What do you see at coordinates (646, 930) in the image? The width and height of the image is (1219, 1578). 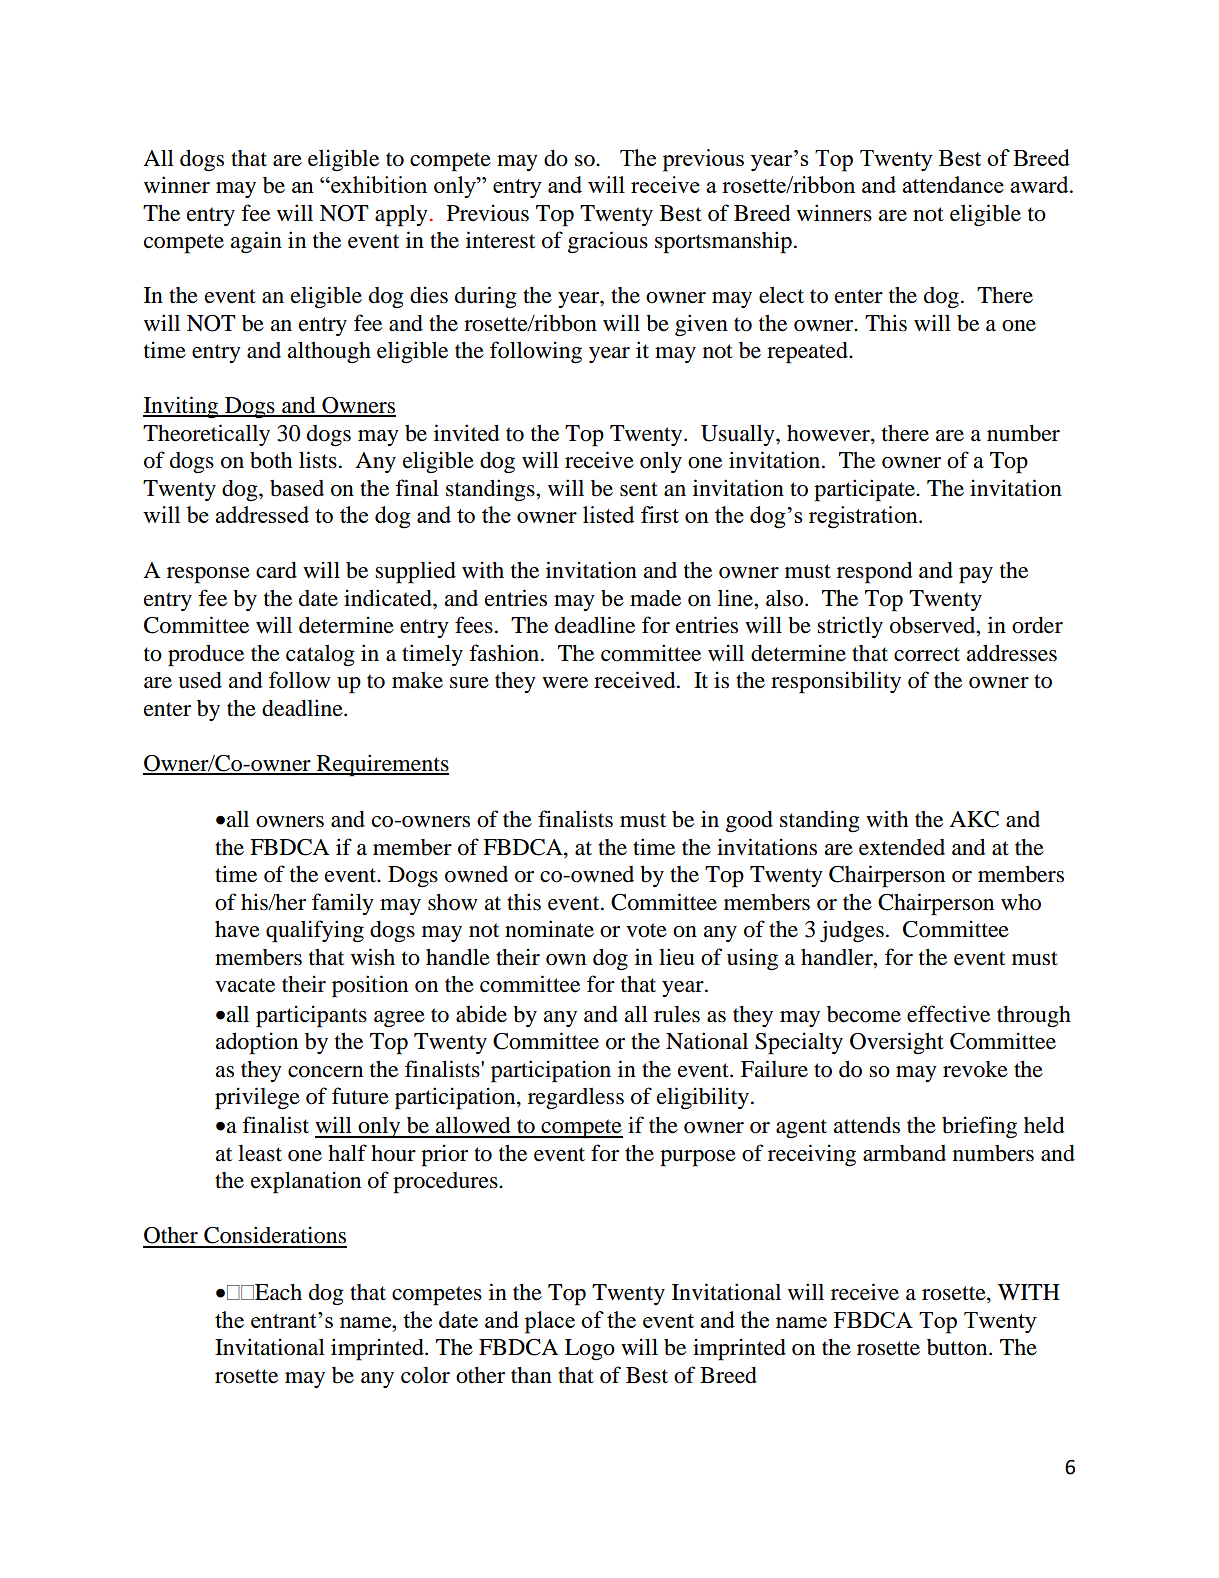 I see `vote` at bounding box center [646, 930].
